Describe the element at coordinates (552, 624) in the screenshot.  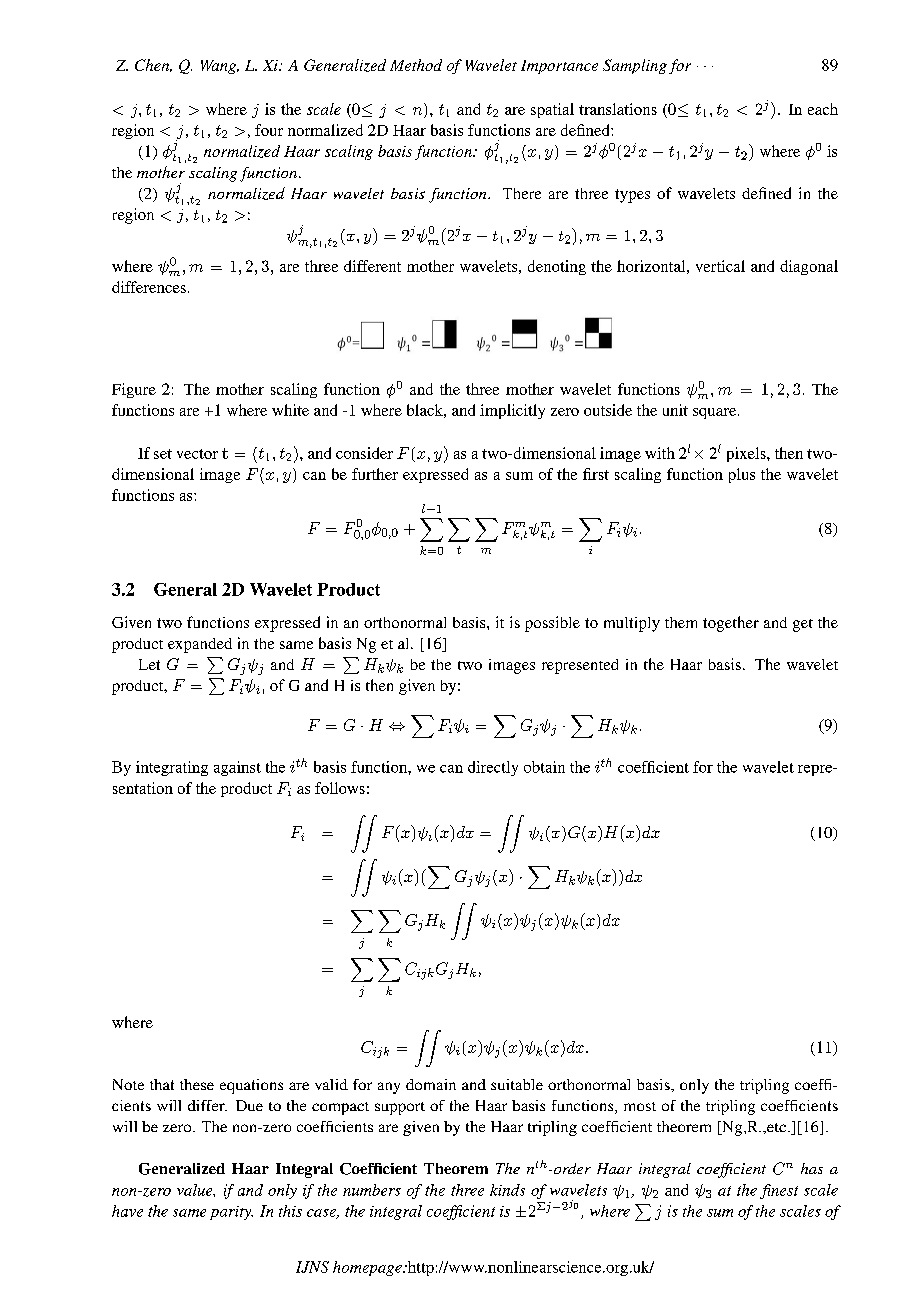
I see `possible` at that location.
